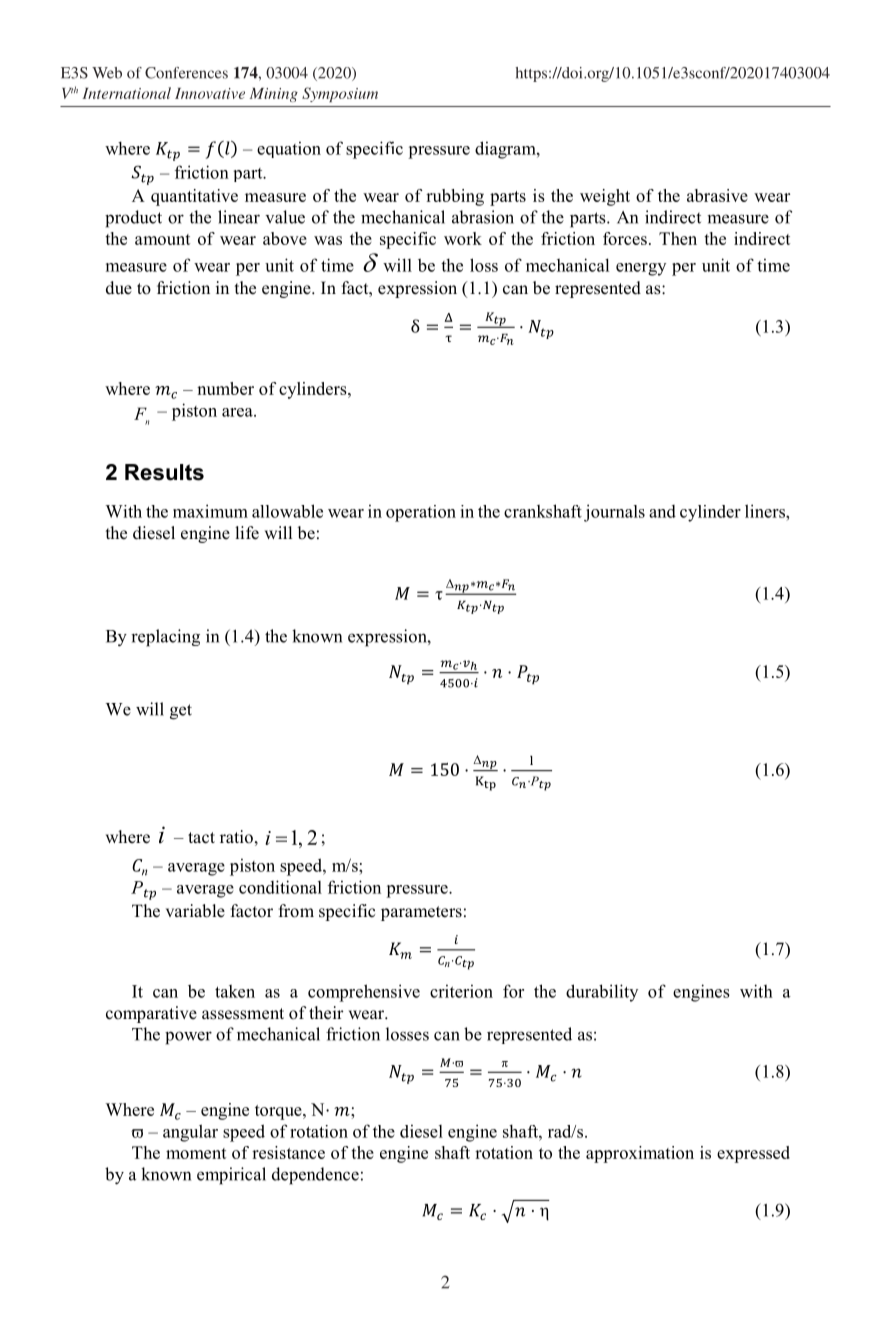 The width and height of the screenshot is (896, 1318). I want to click on angular, so click(190, 1133).
